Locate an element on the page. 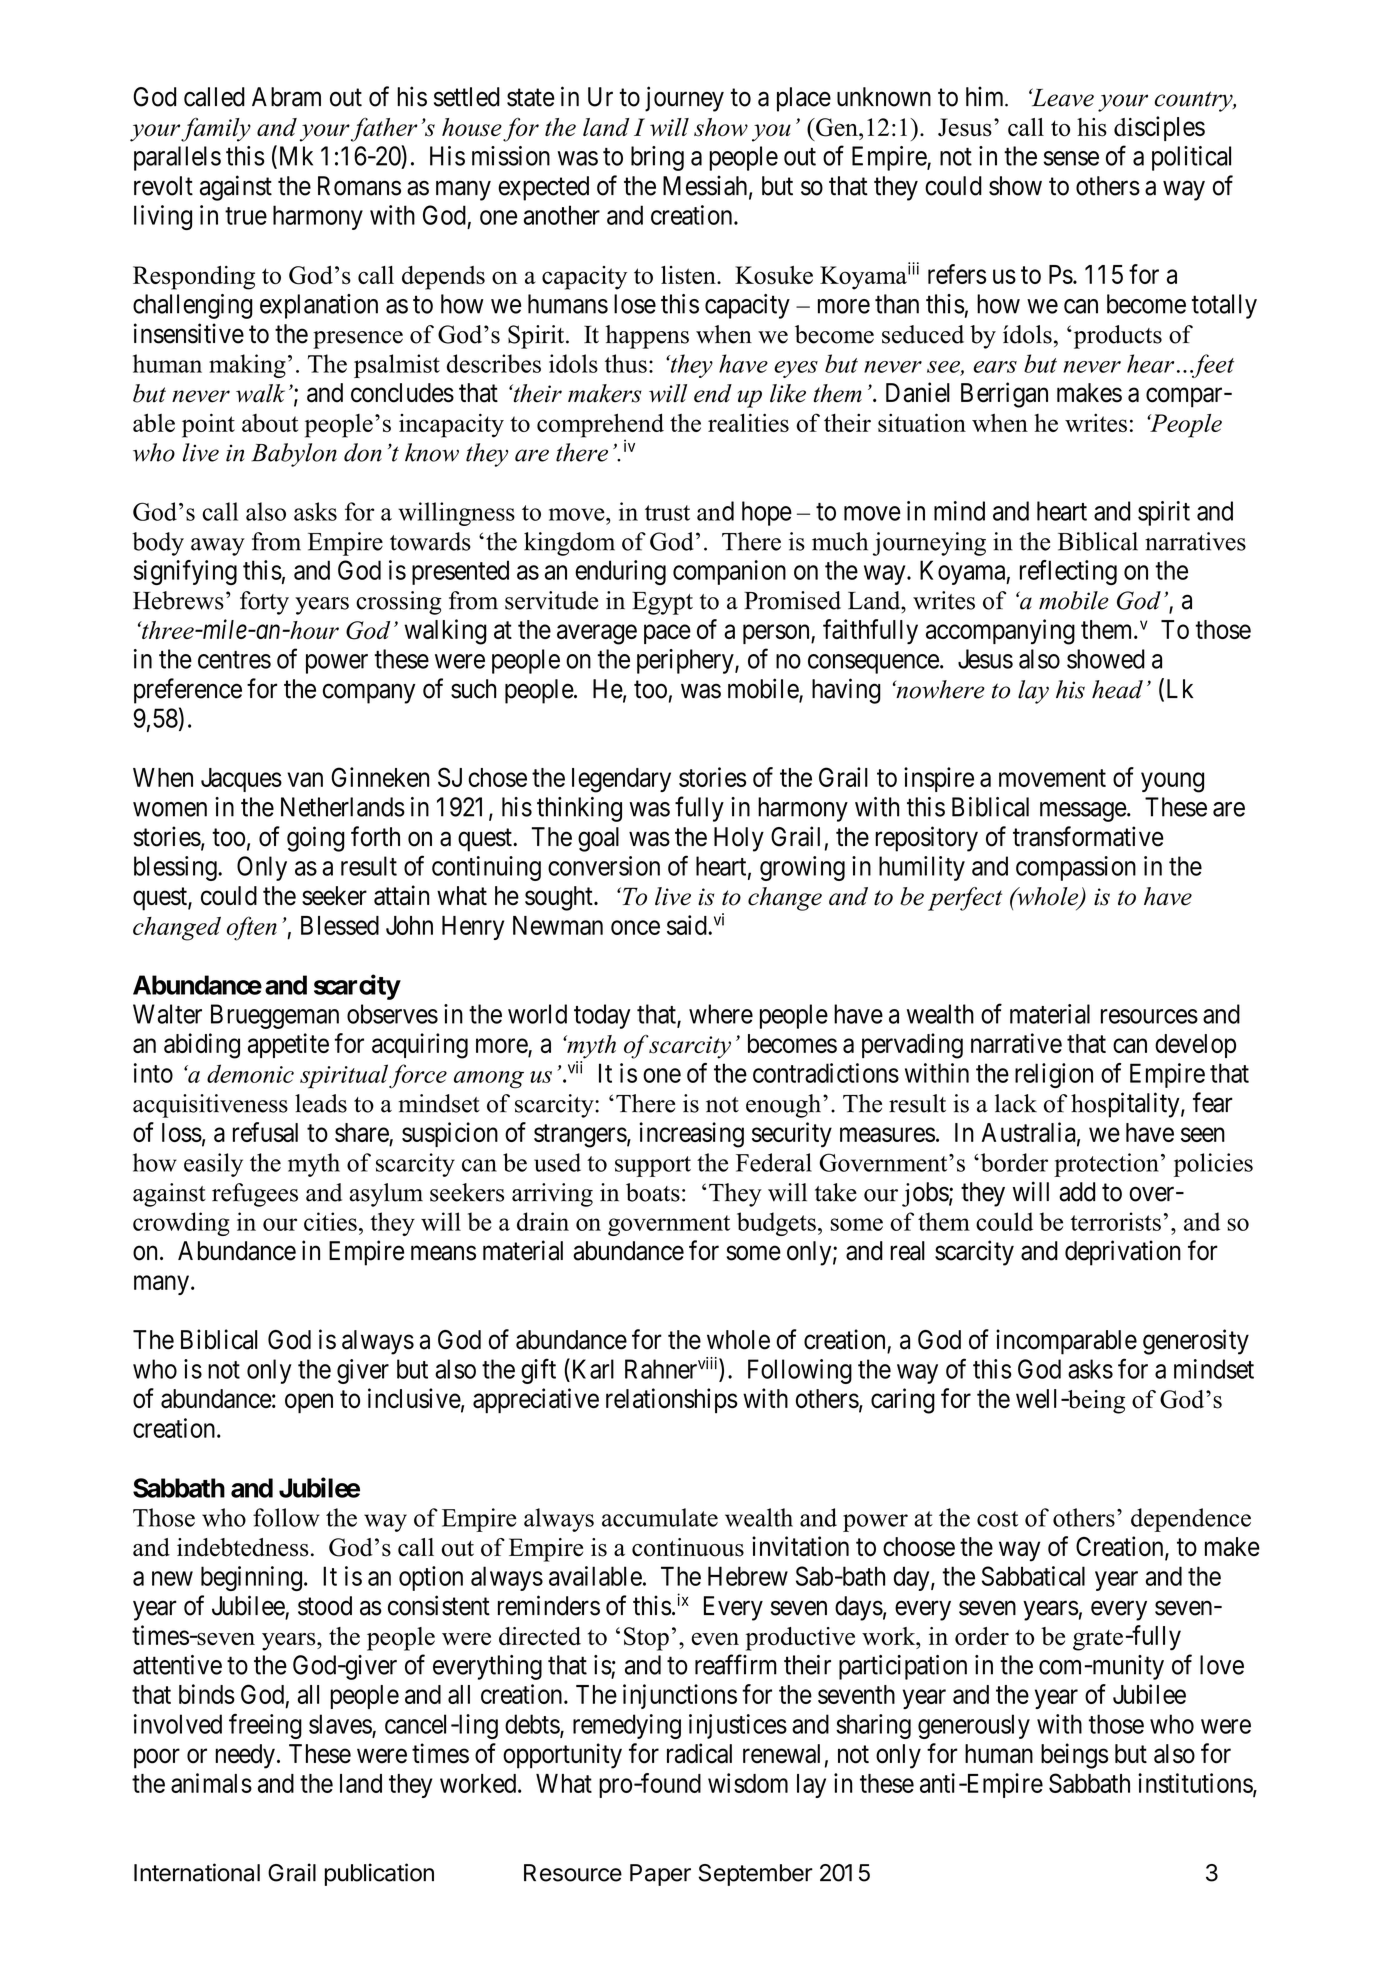  appetite is located at coordinates (288, 1045).
